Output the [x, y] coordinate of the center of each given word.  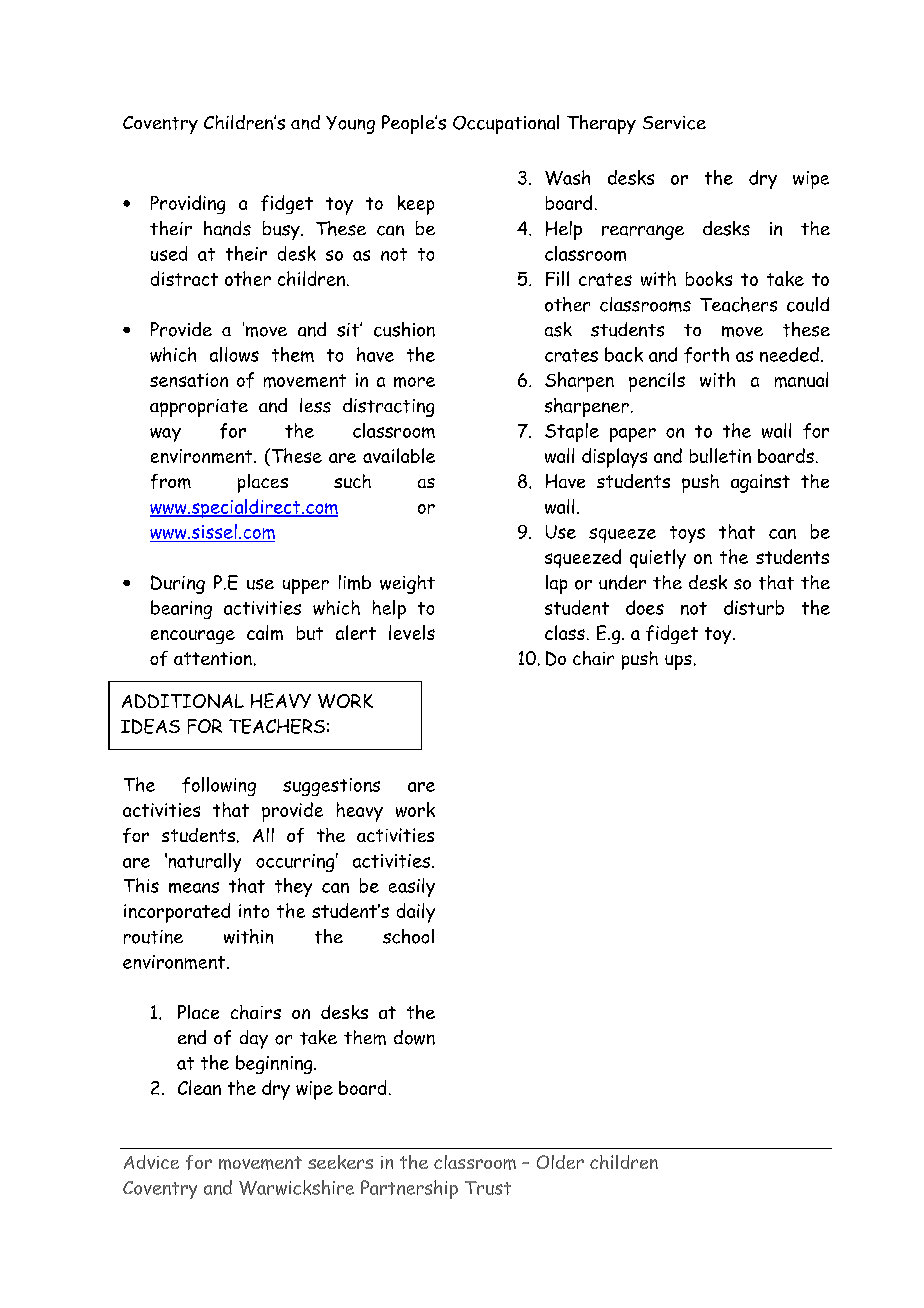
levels [412, 632]
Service [674, 123]
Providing [188, 204]
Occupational [506, 124]
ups [678, 662]
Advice [151, 1162]
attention [213, 658]
